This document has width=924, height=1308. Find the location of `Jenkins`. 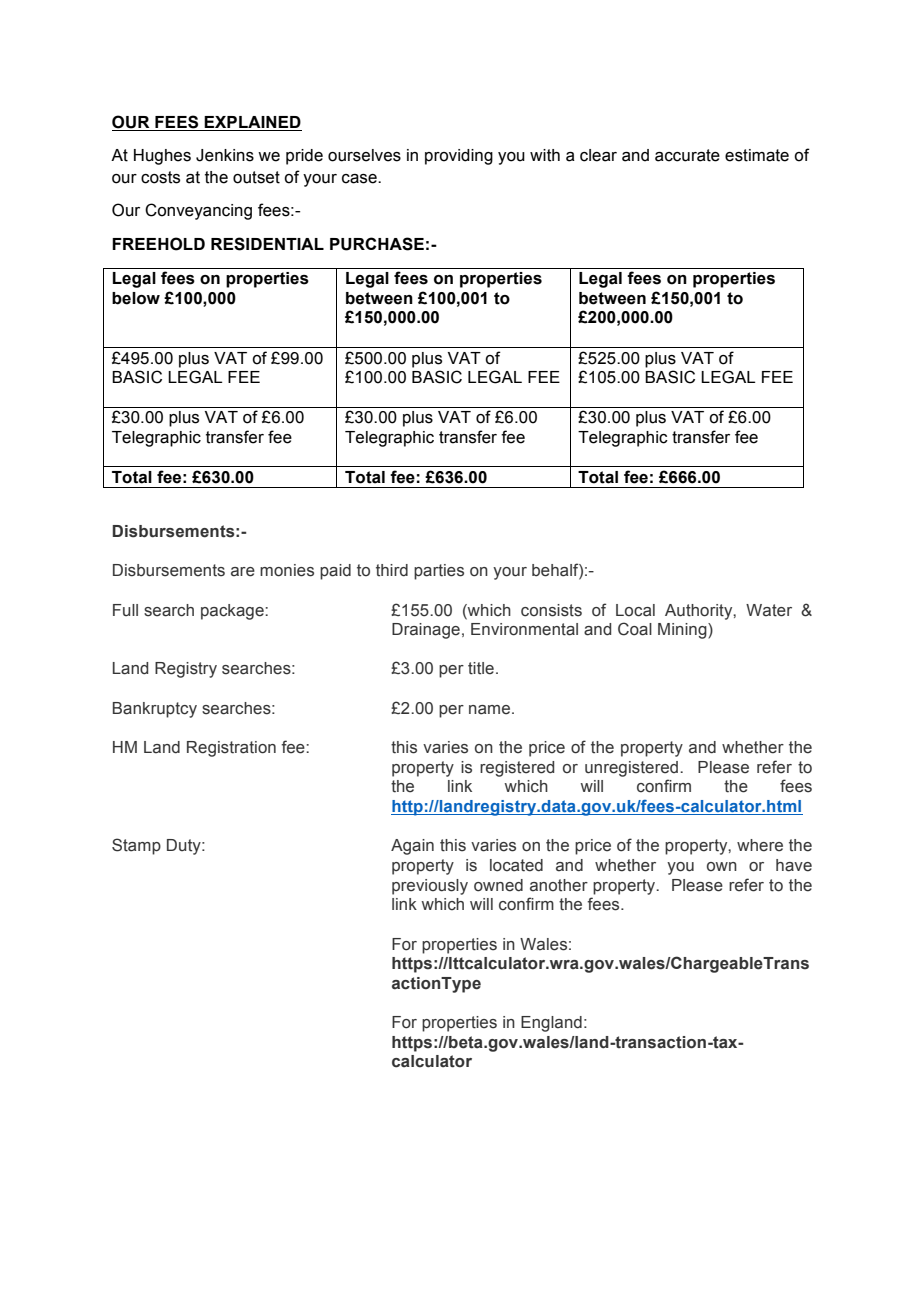

Jenkins is located at coordinates (225, 155).
